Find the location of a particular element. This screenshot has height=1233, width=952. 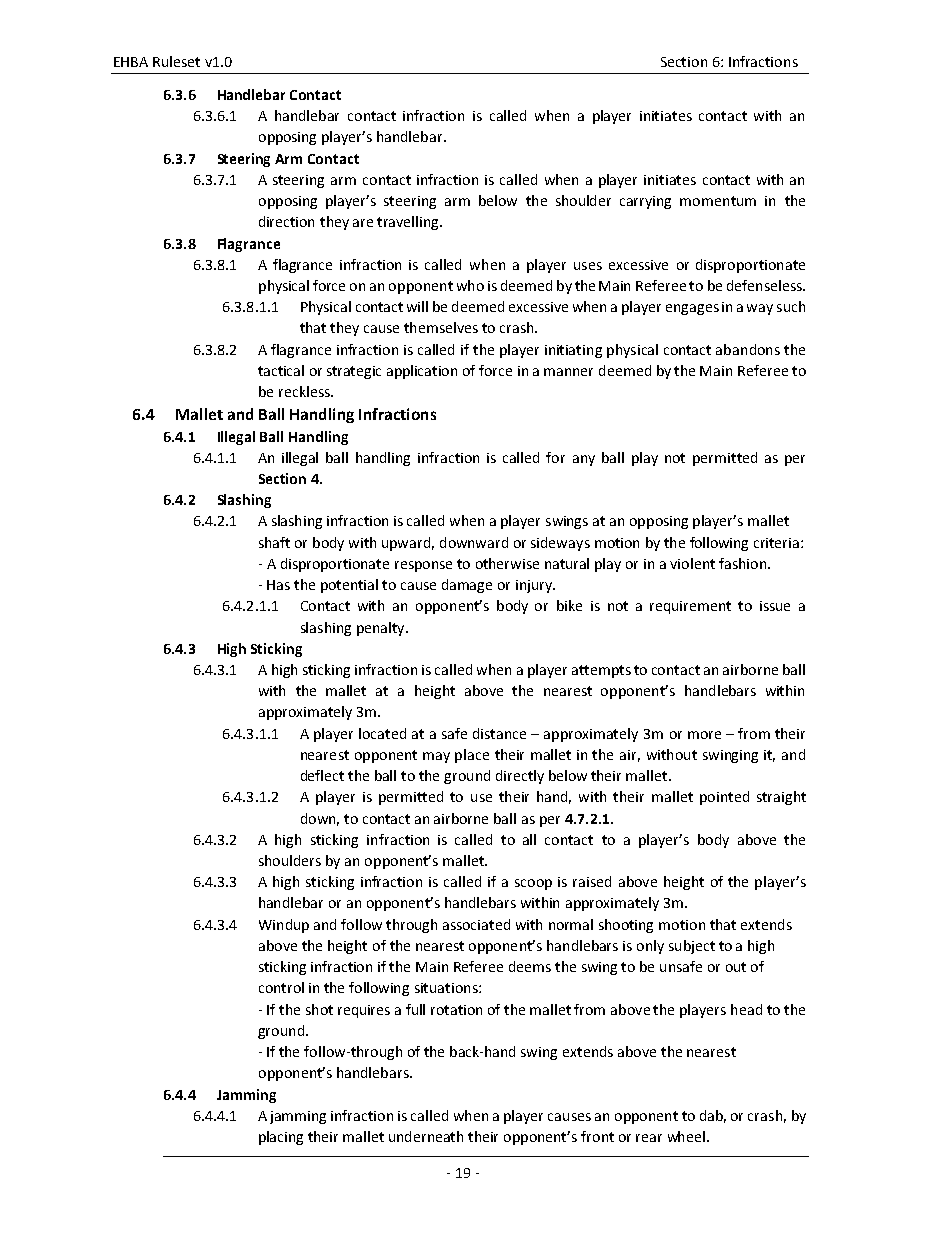

tactical is located at coordinates (281, 370).
